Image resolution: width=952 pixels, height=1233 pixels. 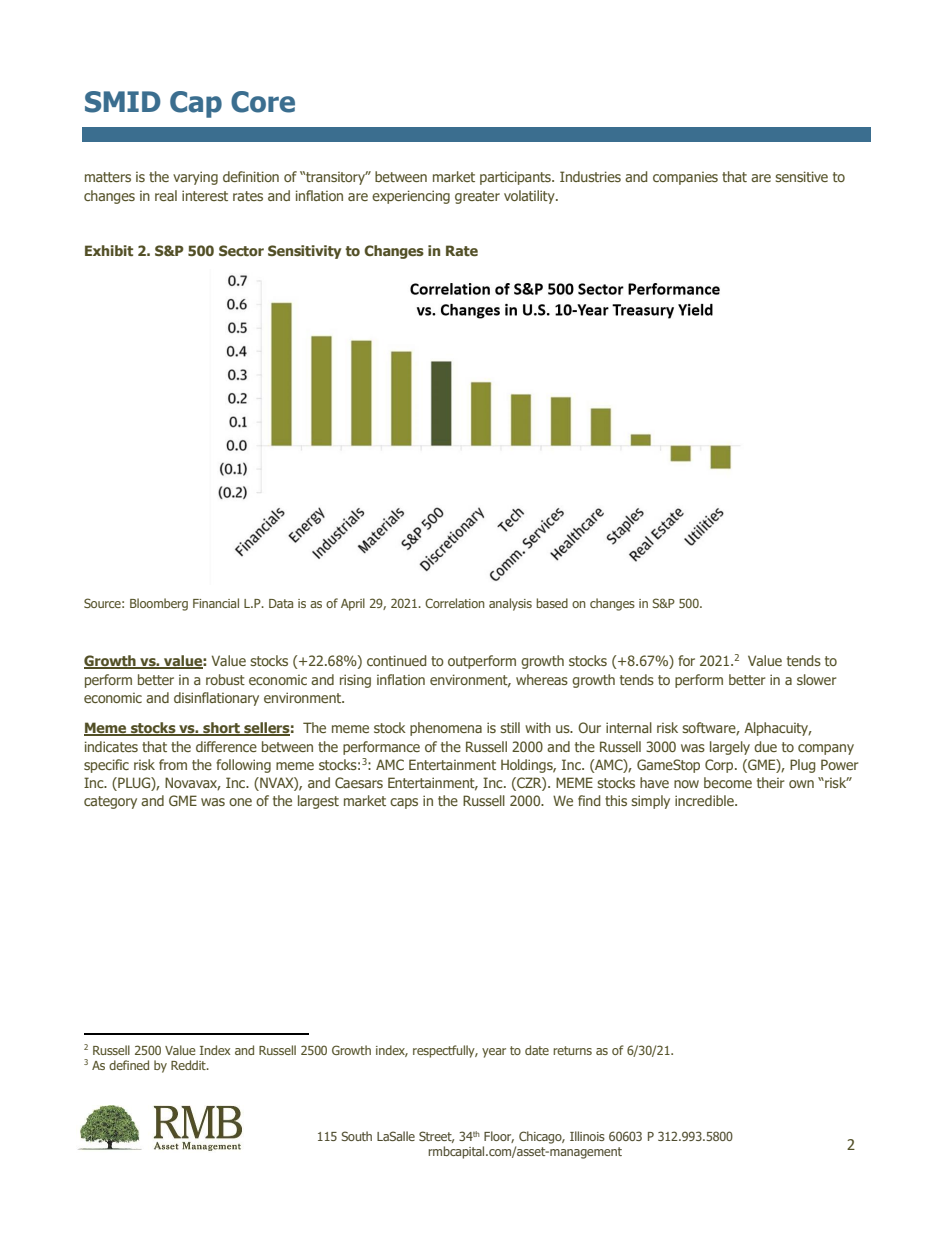 What do you see at coordinates (770, 782) in the page?
I see `their` at bounding box center [770, 782].
